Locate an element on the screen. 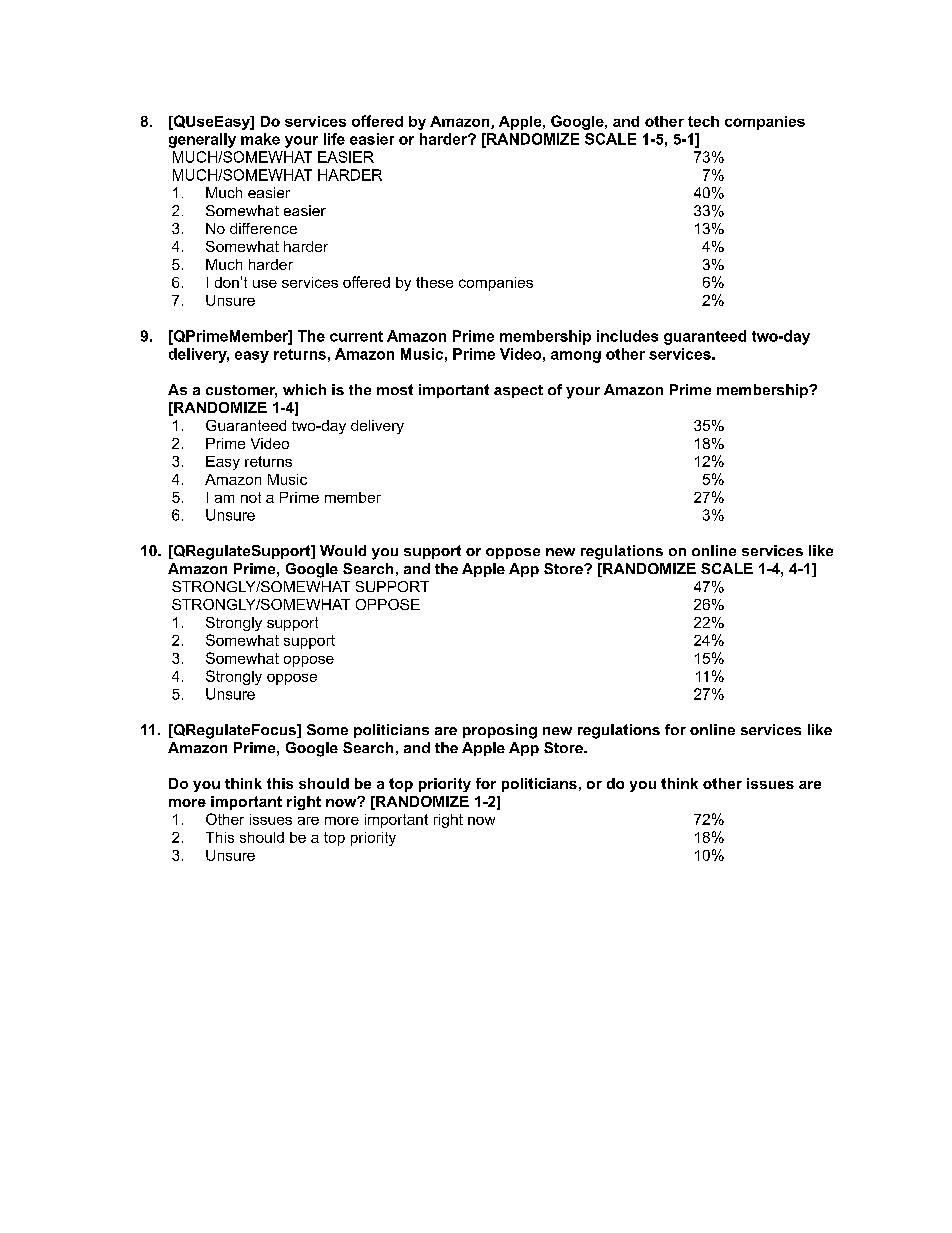  tech is located at coordinates (703, 121).
